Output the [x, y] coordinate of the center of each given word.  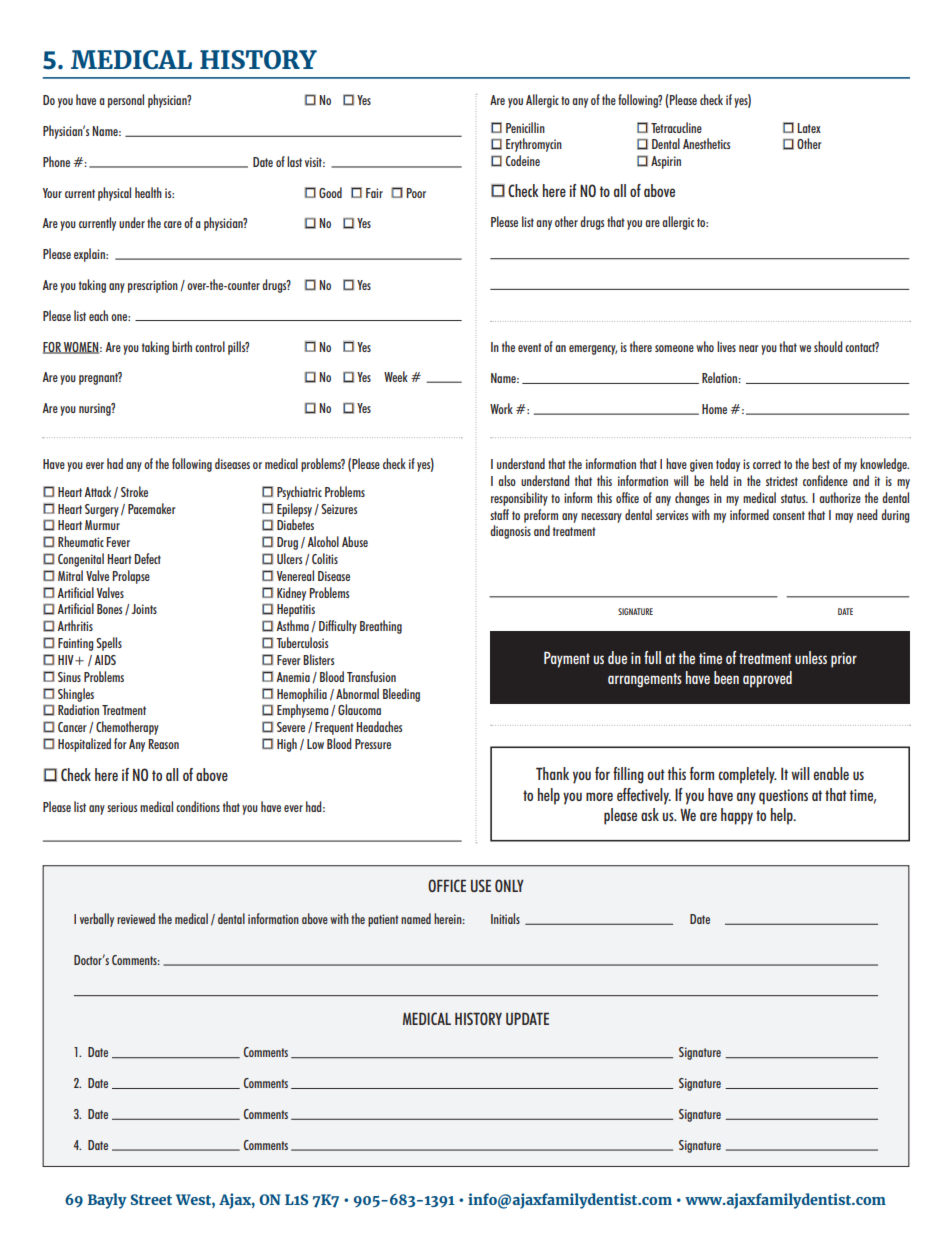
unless [811, 657]
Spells [109, 644]
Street [151, 1199]
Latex [809, 128]
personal [126, 101]
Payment [567, 659]
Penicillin [525, 127]
